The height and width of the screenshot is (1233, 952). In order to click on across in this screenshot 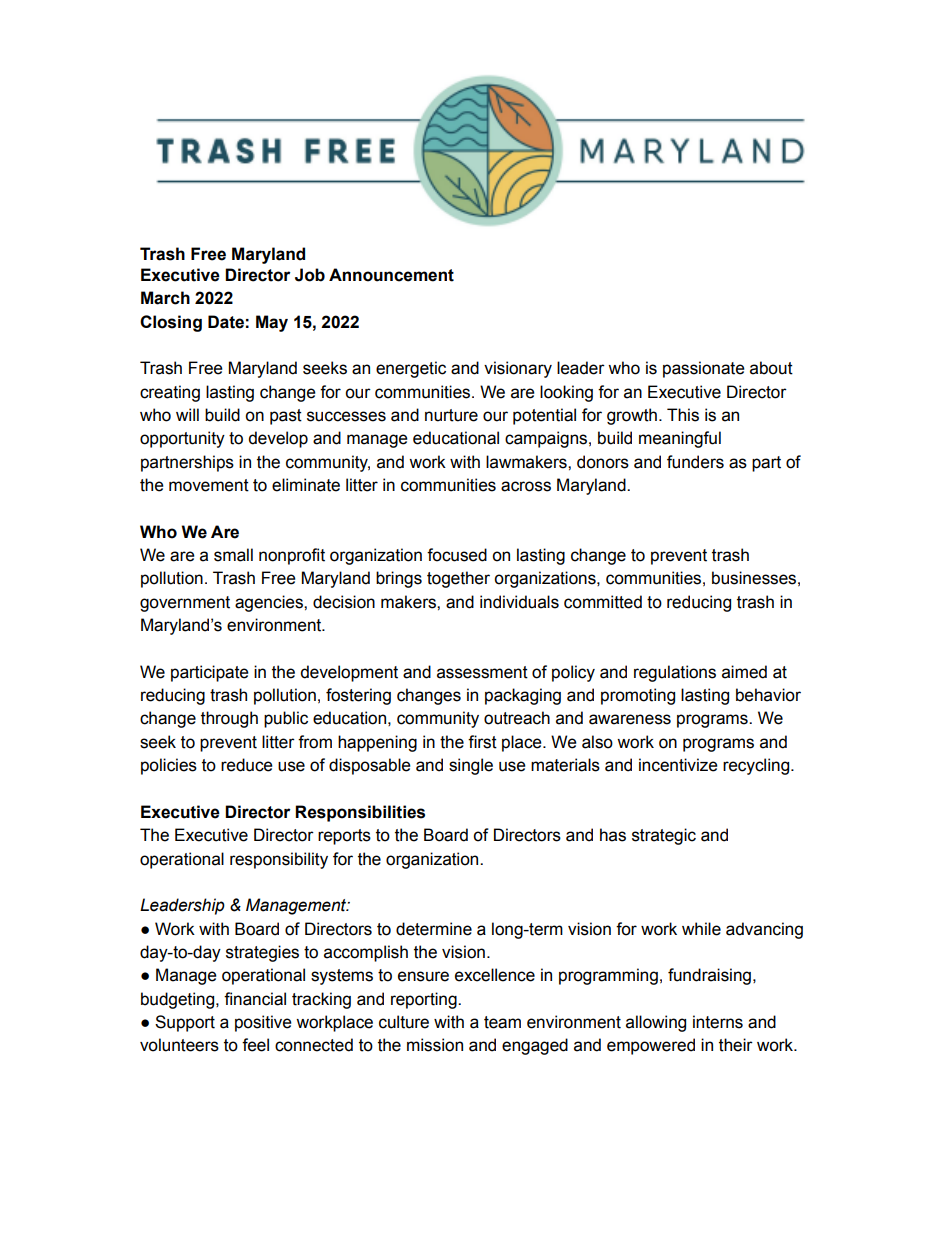, I will do `click(526, 486)`.
